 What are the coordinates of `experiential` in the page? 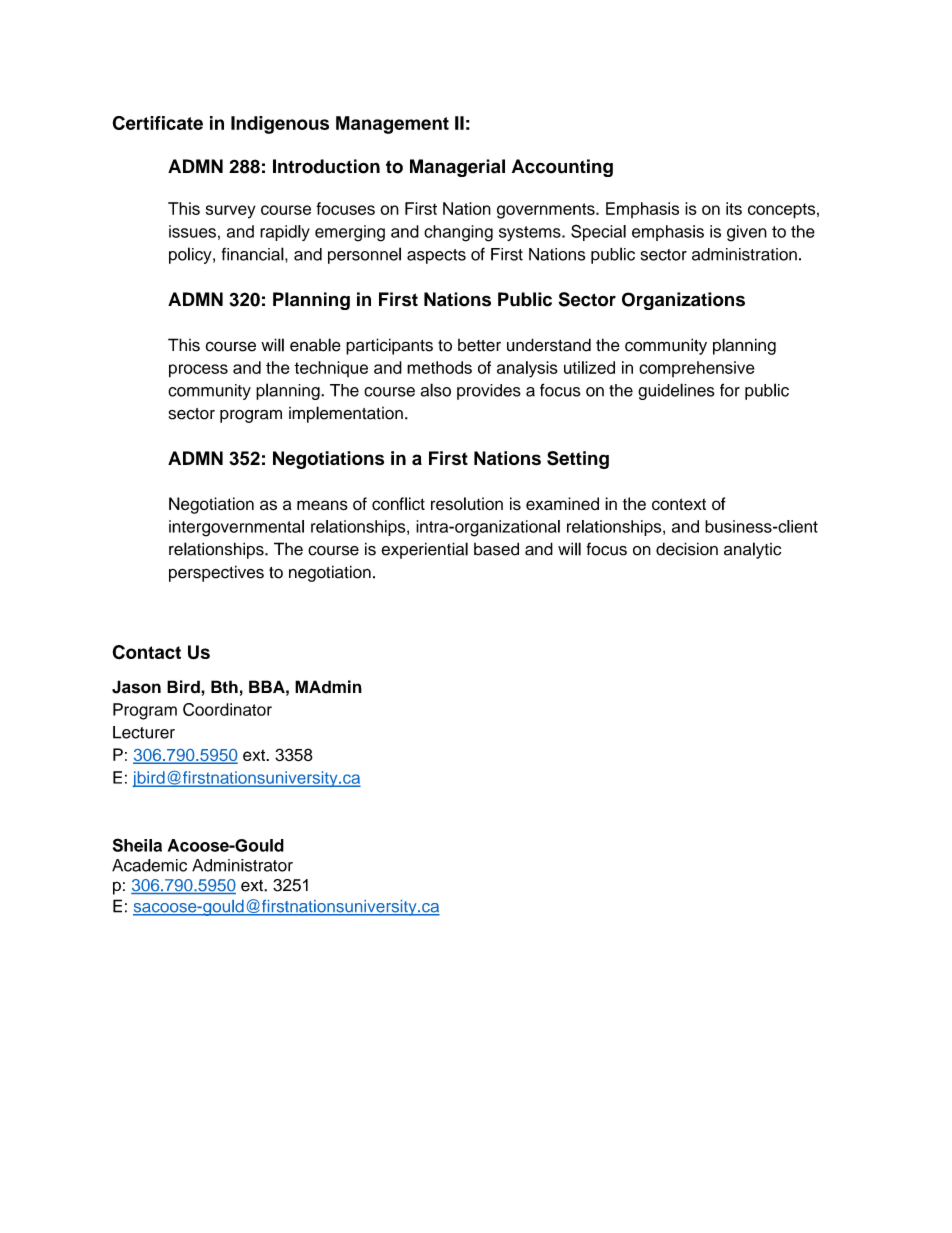 It's located at (424, 550).
